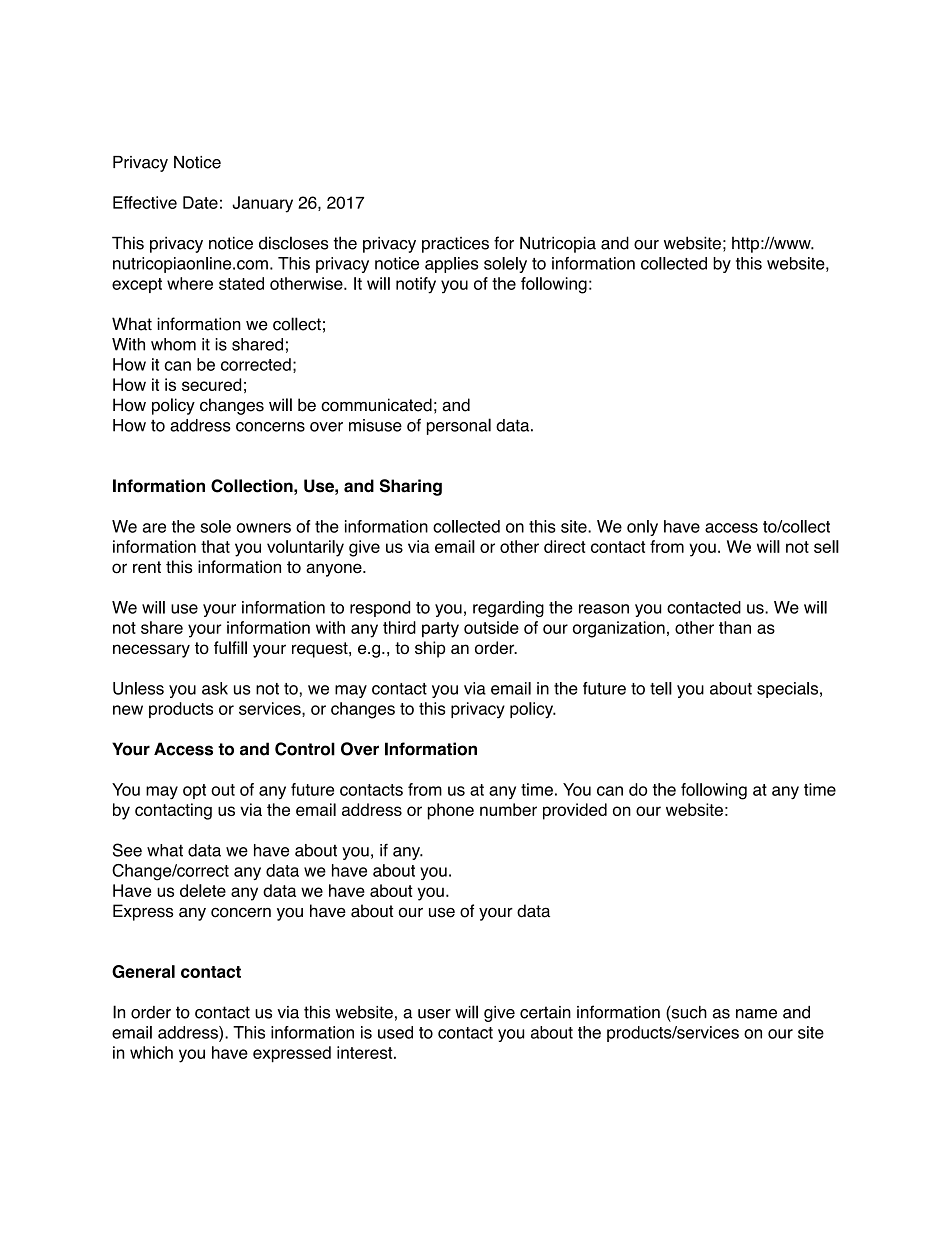 Image resolution: width=952 pixels, height=1233 pixels. Describe the element at coordinates (491, 627) in the image. I see `outside` at that location.
